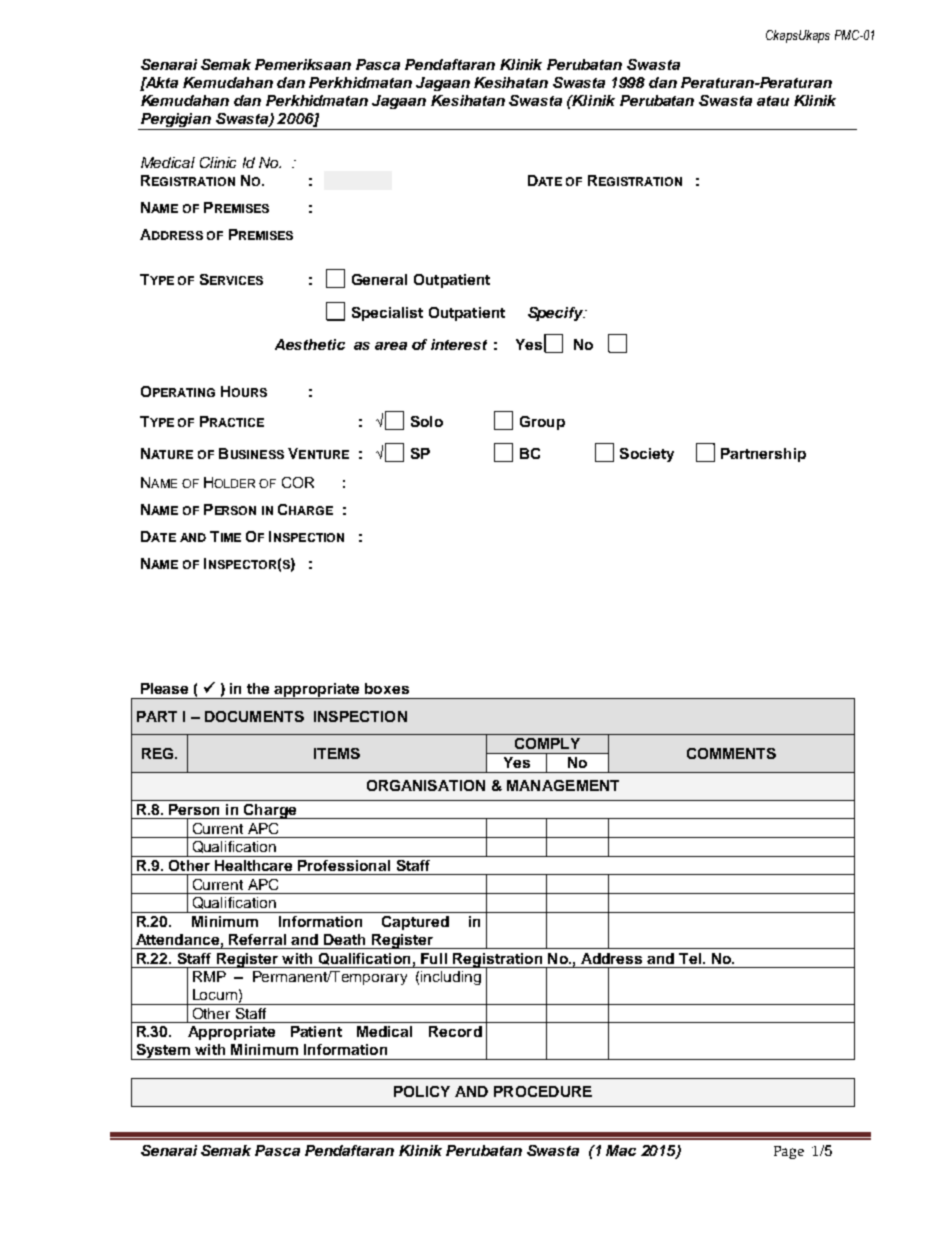  Describe the element at coordinates (164, 688) in the screenshot. I see `Please` at that location.
